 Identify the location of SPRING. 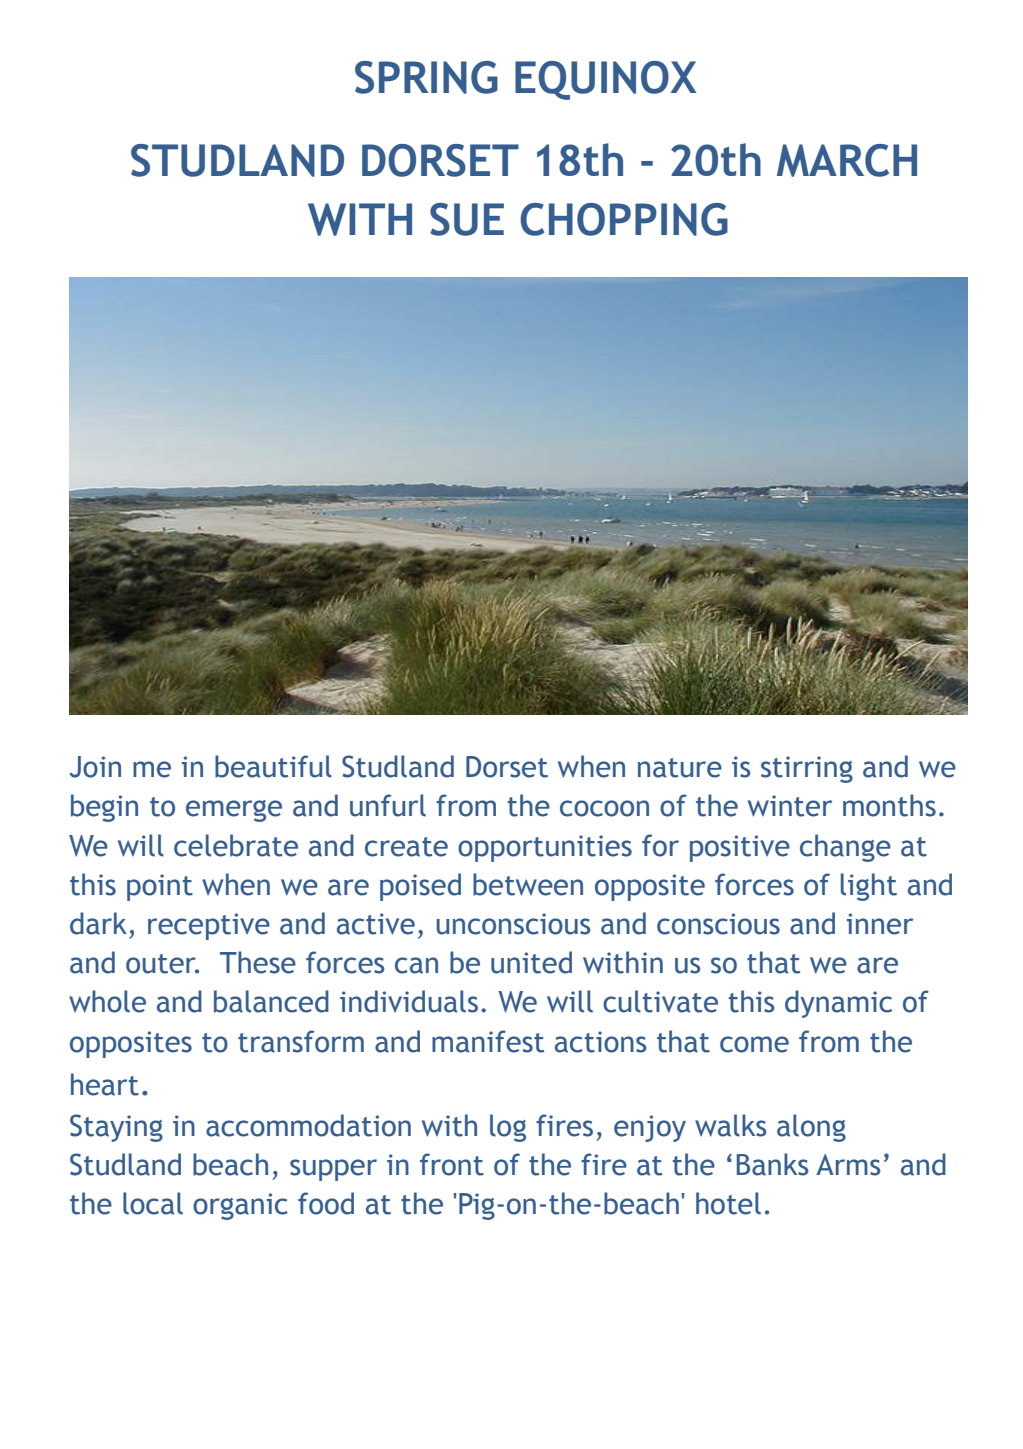
(426, 77).
